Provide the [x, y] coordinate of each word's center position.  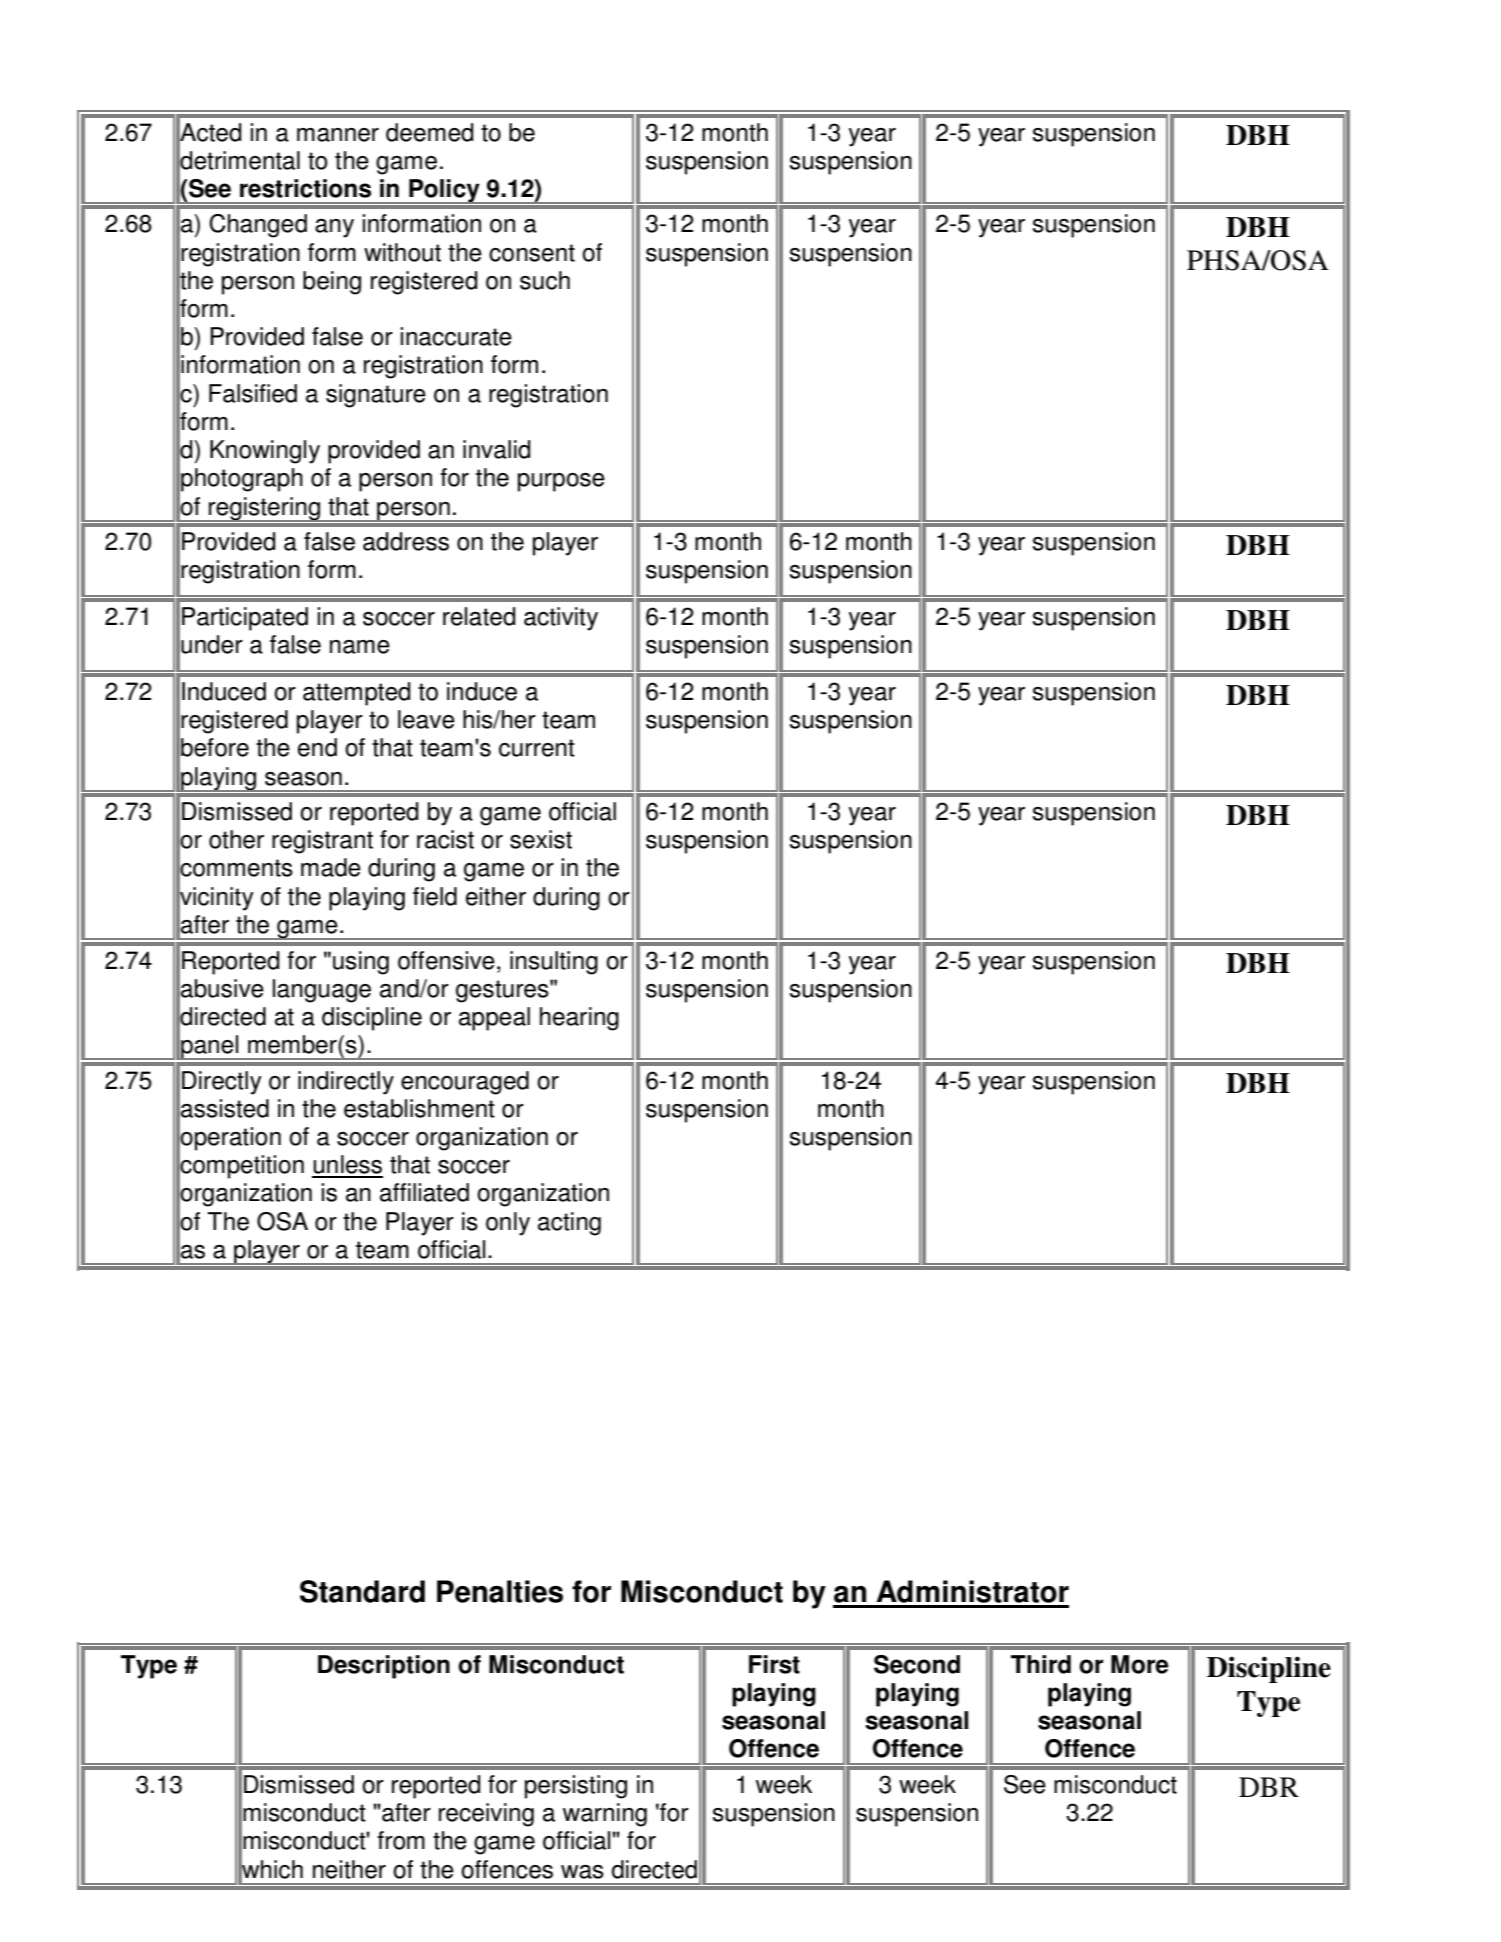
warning [605, 1815]
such [545, 280]
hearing [579, 1019]
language [322, 991]
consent [532, 253]
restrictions [305, 188]
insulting [554, 963]
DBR [1269, 1787]
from [401, 1840]
